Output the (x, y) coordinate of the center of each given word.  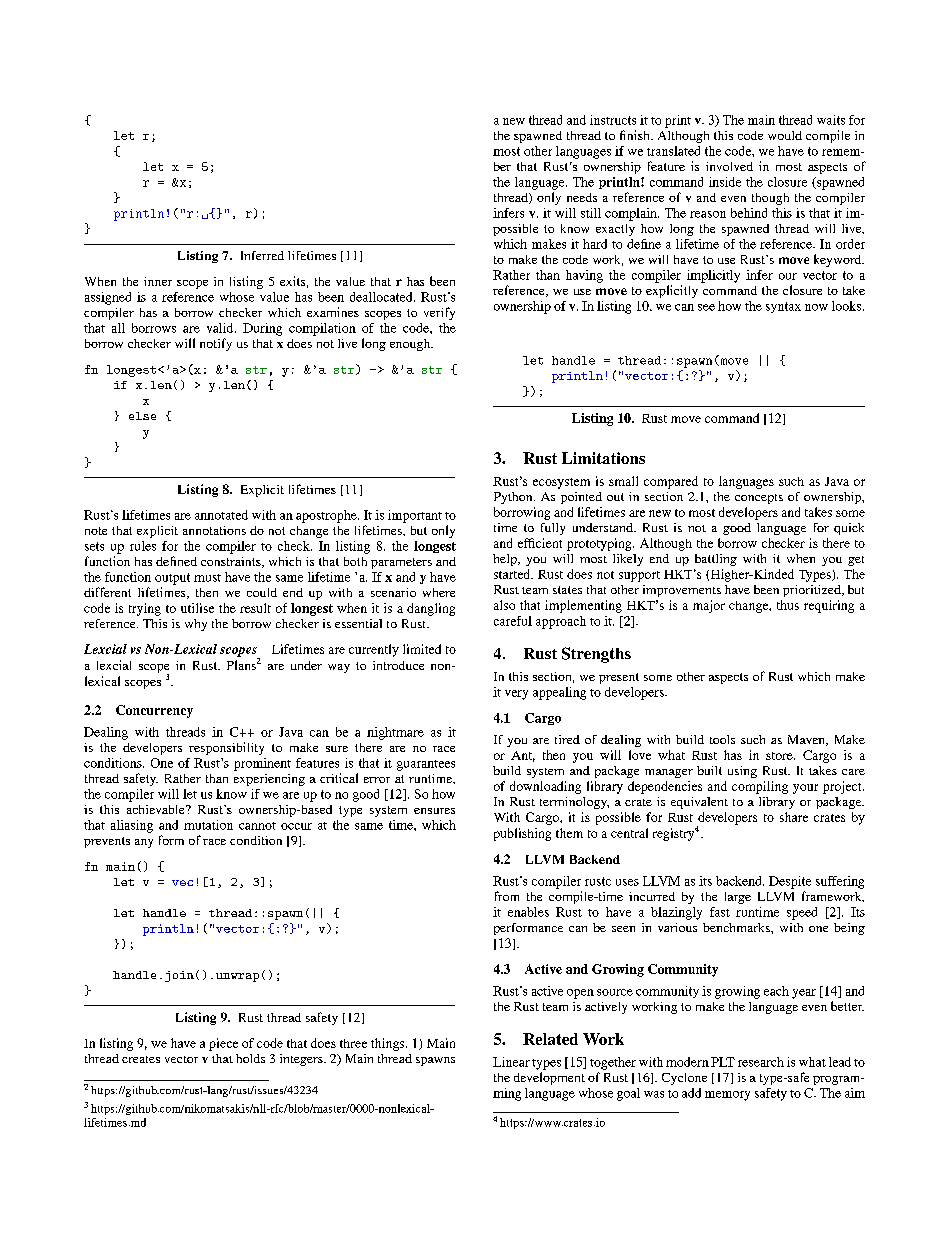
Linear (511, 1062)
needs (582, 197)
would (785, 135)
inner (158, 281)
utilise (197, 608)
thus (788, 605)
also (504, 605)
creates (141, 1059)
